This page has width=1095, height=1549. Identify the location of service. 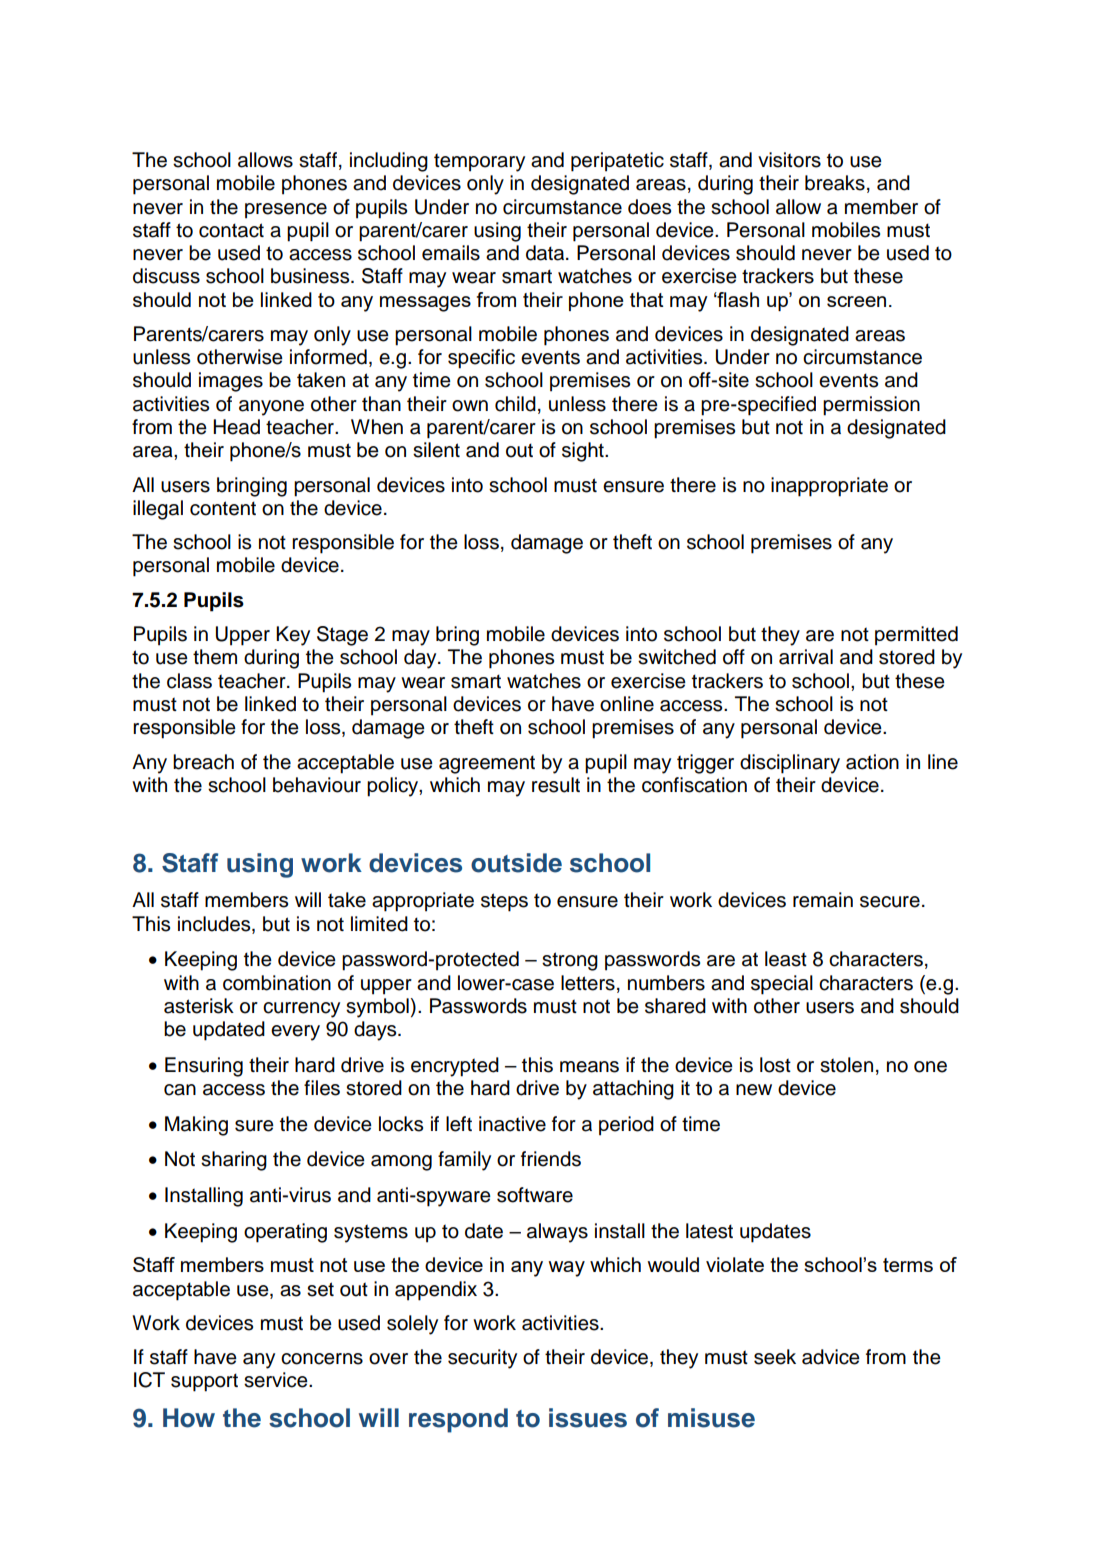
(277, 1380).
